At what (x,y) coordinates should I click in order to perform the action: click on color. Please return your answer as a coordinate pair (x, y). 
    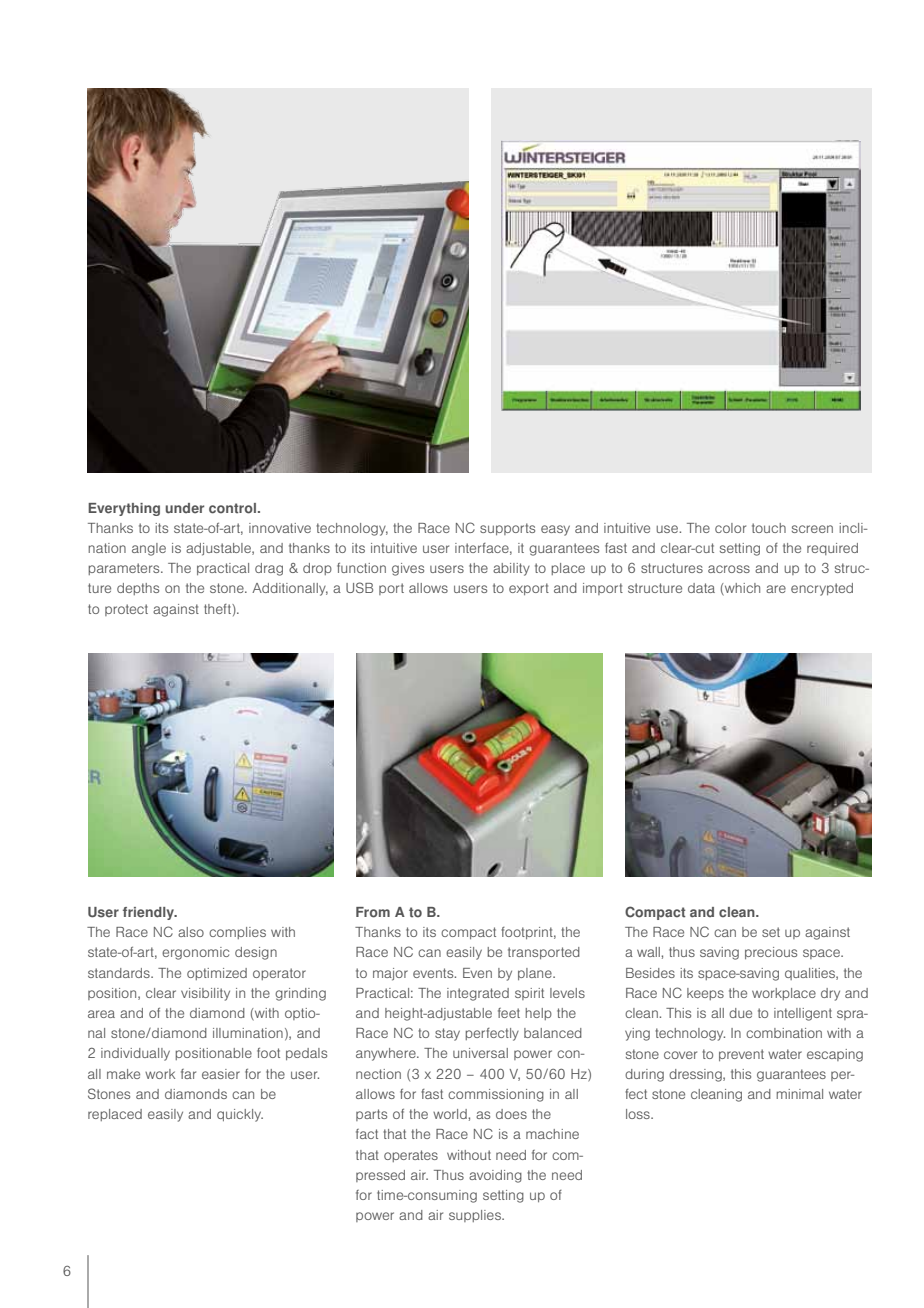
    Looking at the image, I should click on (730, 528).
